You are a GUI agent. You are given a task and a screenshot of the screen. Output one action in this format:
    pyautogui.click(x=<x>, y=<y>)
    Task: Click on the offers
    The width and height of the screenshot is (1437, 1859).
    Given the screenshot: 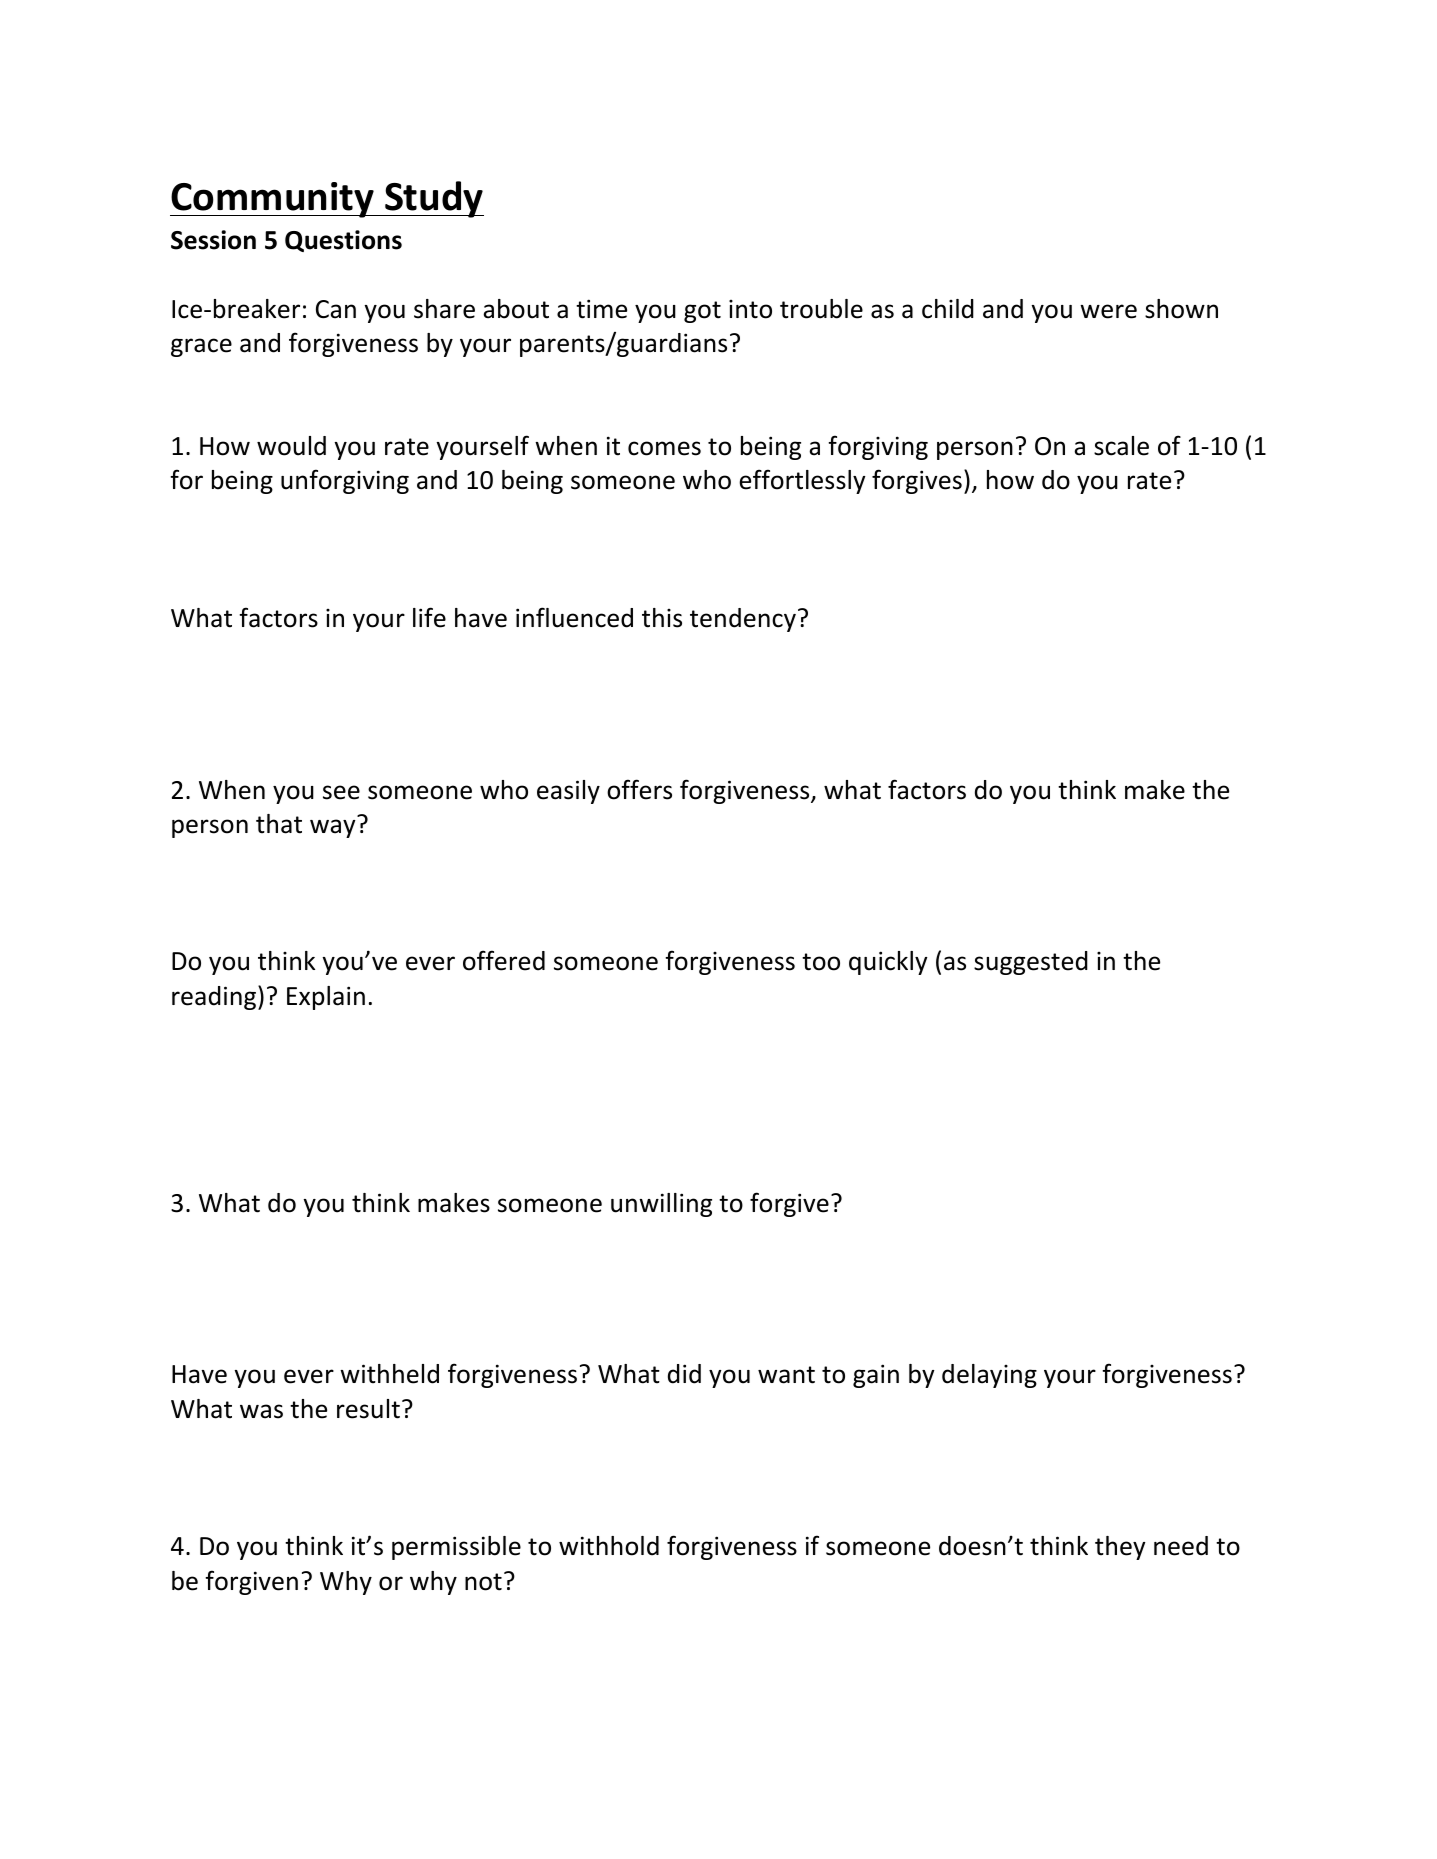 What is the action you would take?
    pyautogui.click(x=639, y=789)
